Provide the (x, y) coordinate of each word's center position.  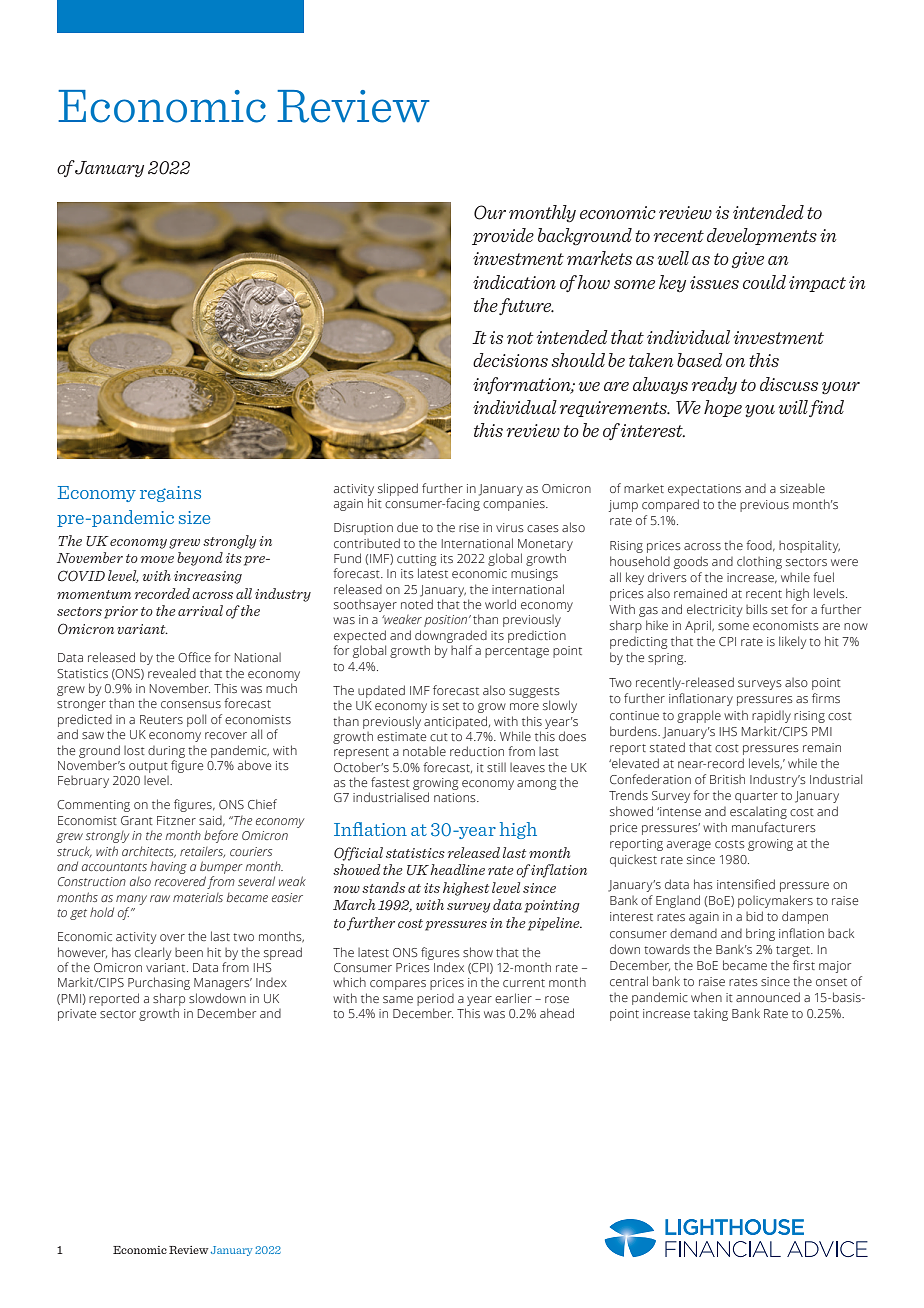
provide (503, 236)
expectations (704, 490)
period (435, 1000)
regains (170, 494)
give (747, 260)
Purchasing (159, 983)
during (166, 752)
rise (469, 527)
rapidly (771, 717)
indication (514, 282)
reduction (477, 751)
